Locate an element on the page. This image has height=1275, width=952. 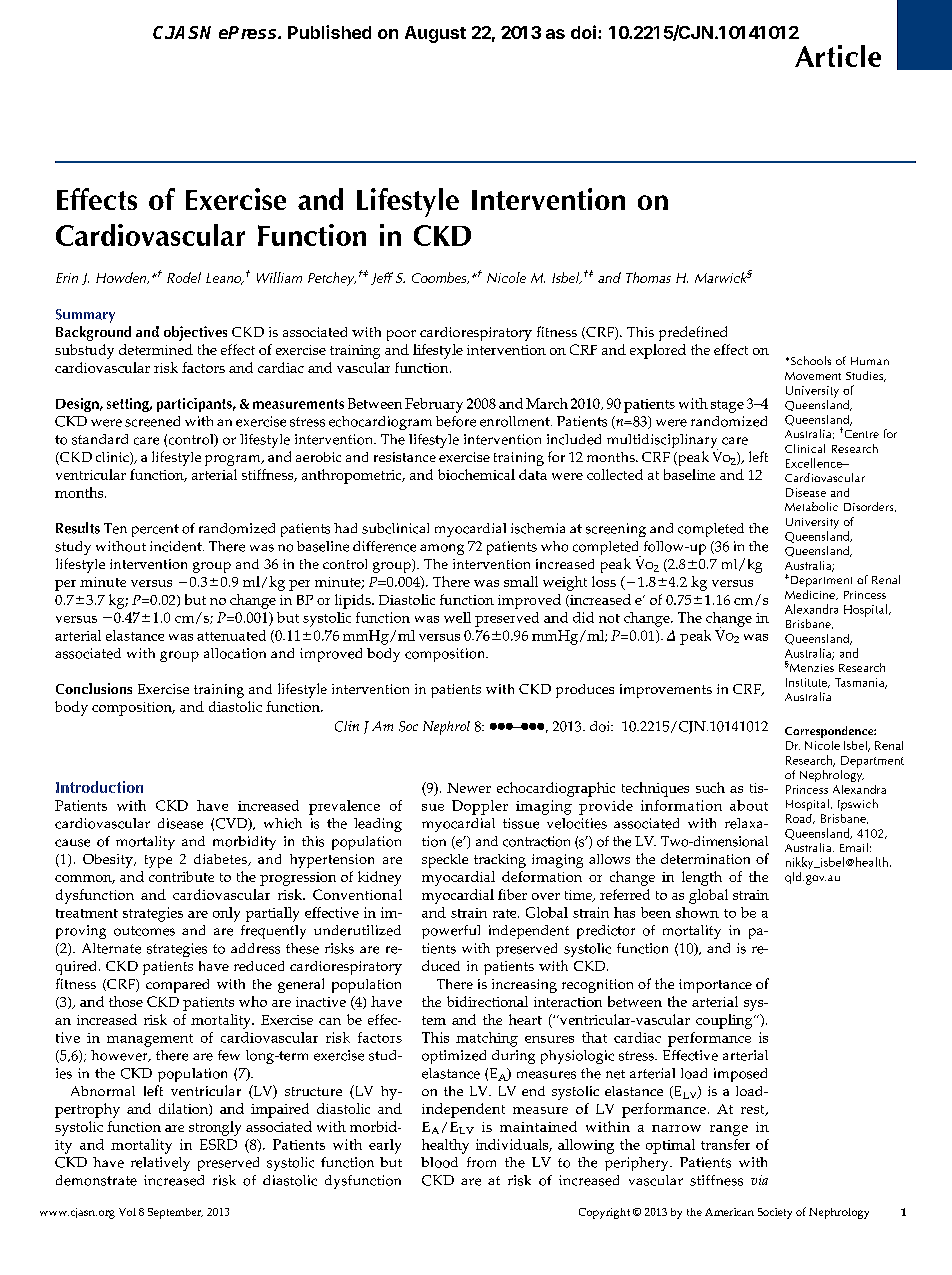
Medicine is located at coordinates (811, 595).
